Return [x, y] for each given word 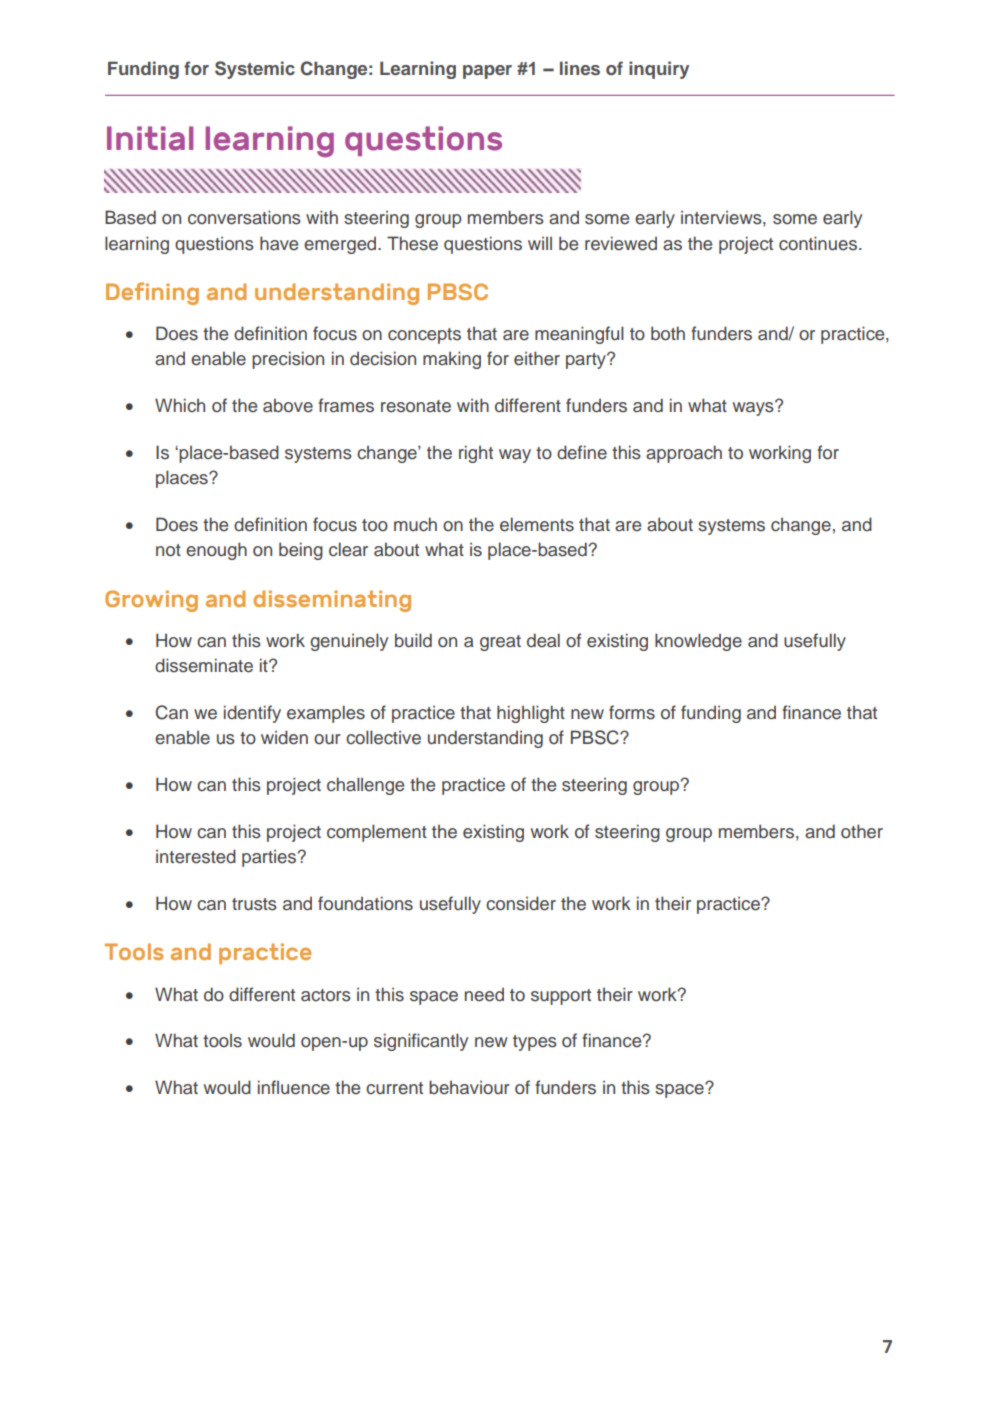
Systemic [255, 70]
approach [684, 454]
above [288, 405]
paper [487, 72]
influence [294, 1087]
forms [632, 712]
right [476, 454]
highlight [531, 714]
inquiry [659, 70]
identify [252, 714]
